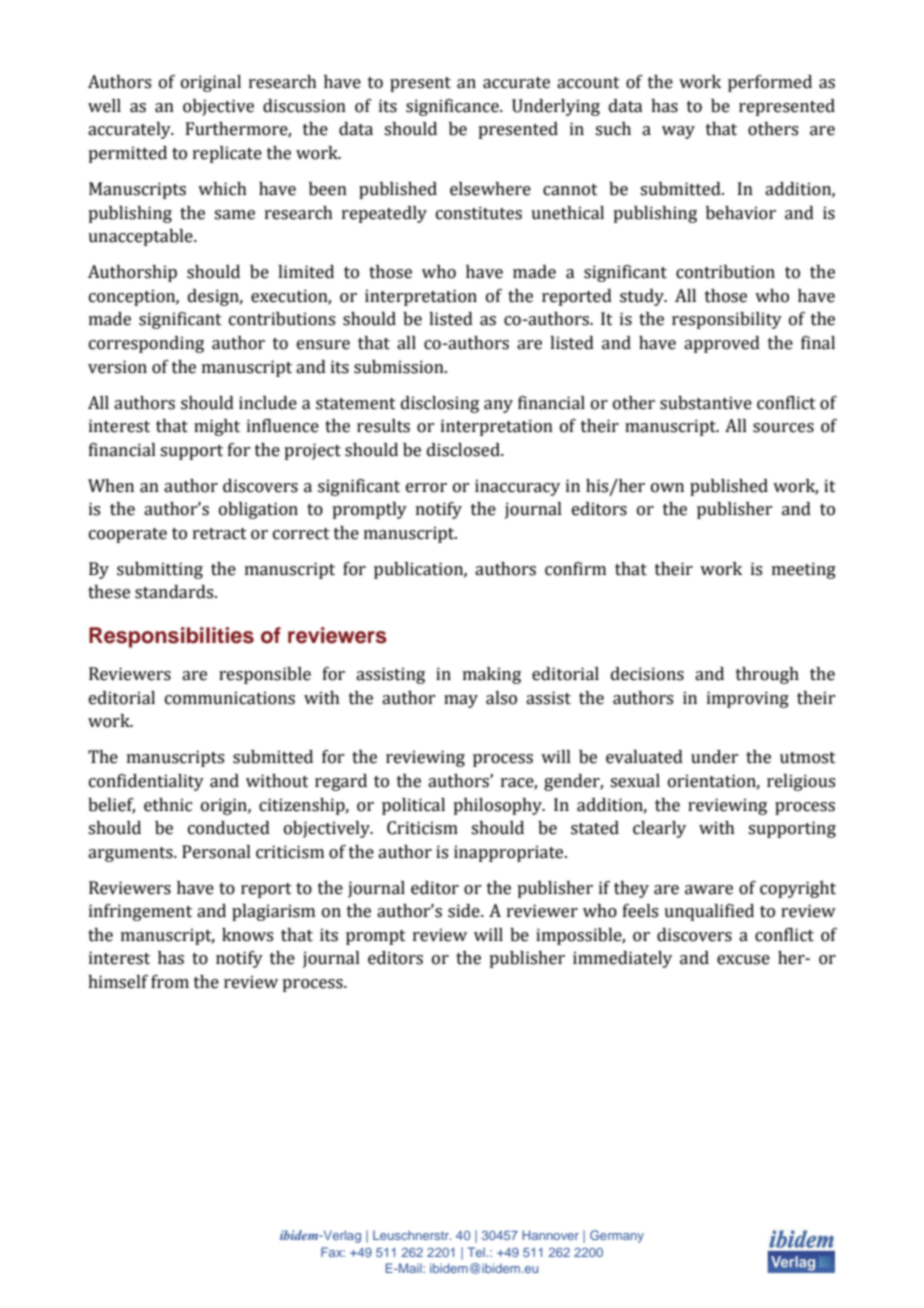 The image size is (924, 1308). What do you see at coordinates (227, 154) in the screenshot?
I see `replicate` at bounding box center [227, 154].
